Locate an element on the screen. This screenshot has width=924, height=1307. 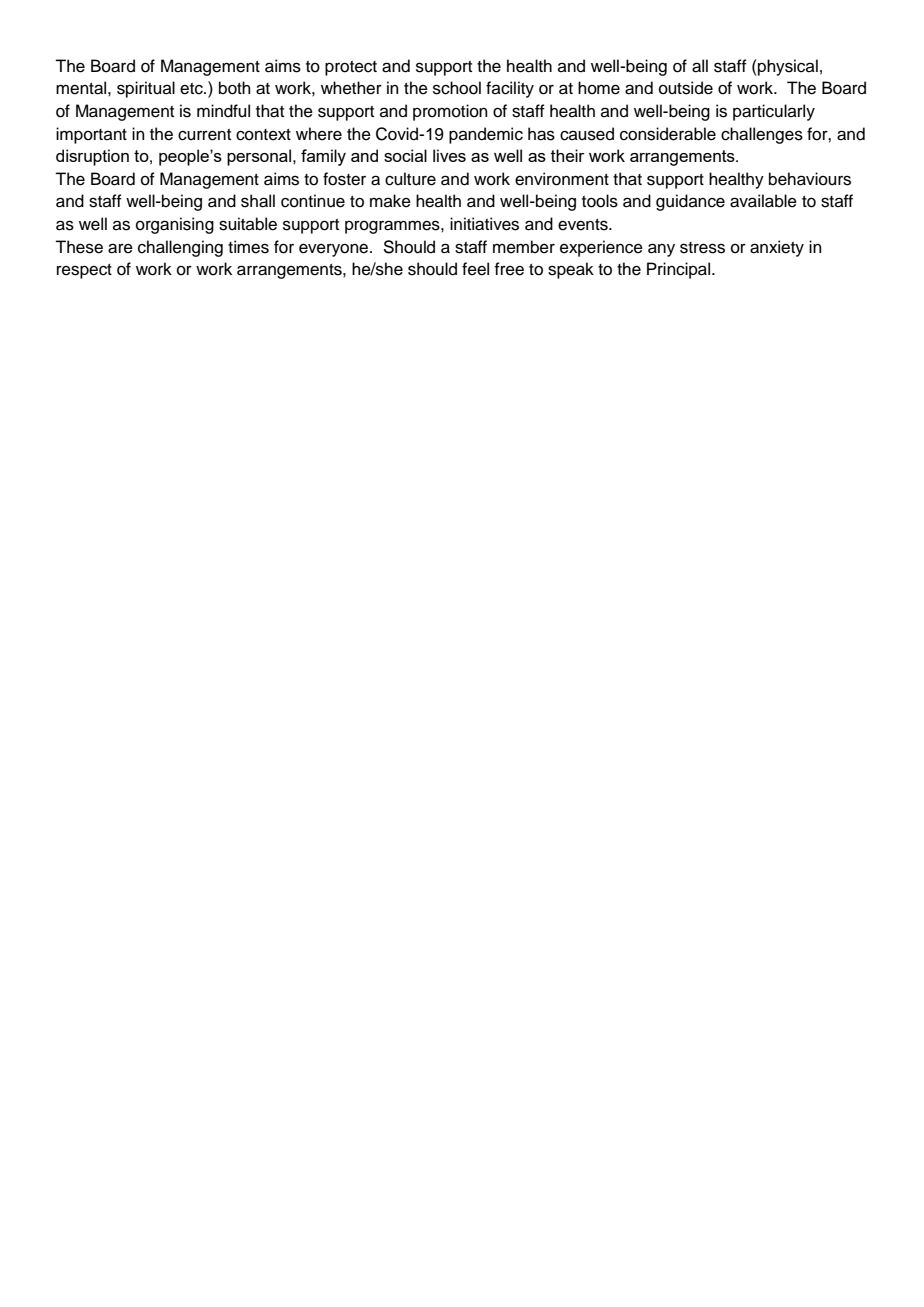
physical is located at coordinates (787, 67).
